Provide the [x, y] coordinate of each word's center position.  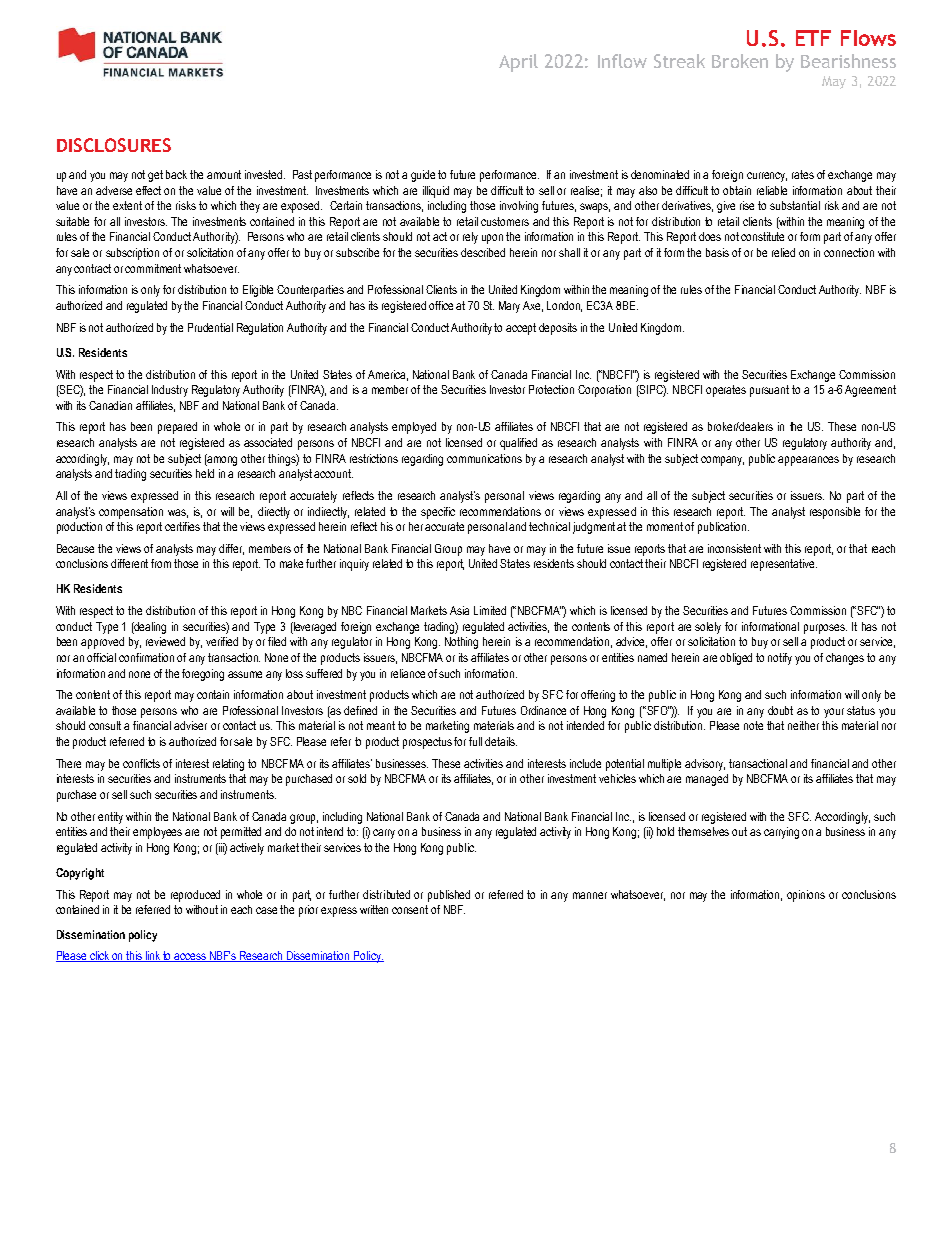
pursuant [769, 391]
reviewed [165, 641]
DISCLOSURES [114, 145]
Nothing [461, 643]
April [518, 63]
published [449, 896]
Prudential [210, 327]
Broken [740, 61]
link [153, 956]
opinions [806, 896]
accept [521, 329]
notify [780, 659]
